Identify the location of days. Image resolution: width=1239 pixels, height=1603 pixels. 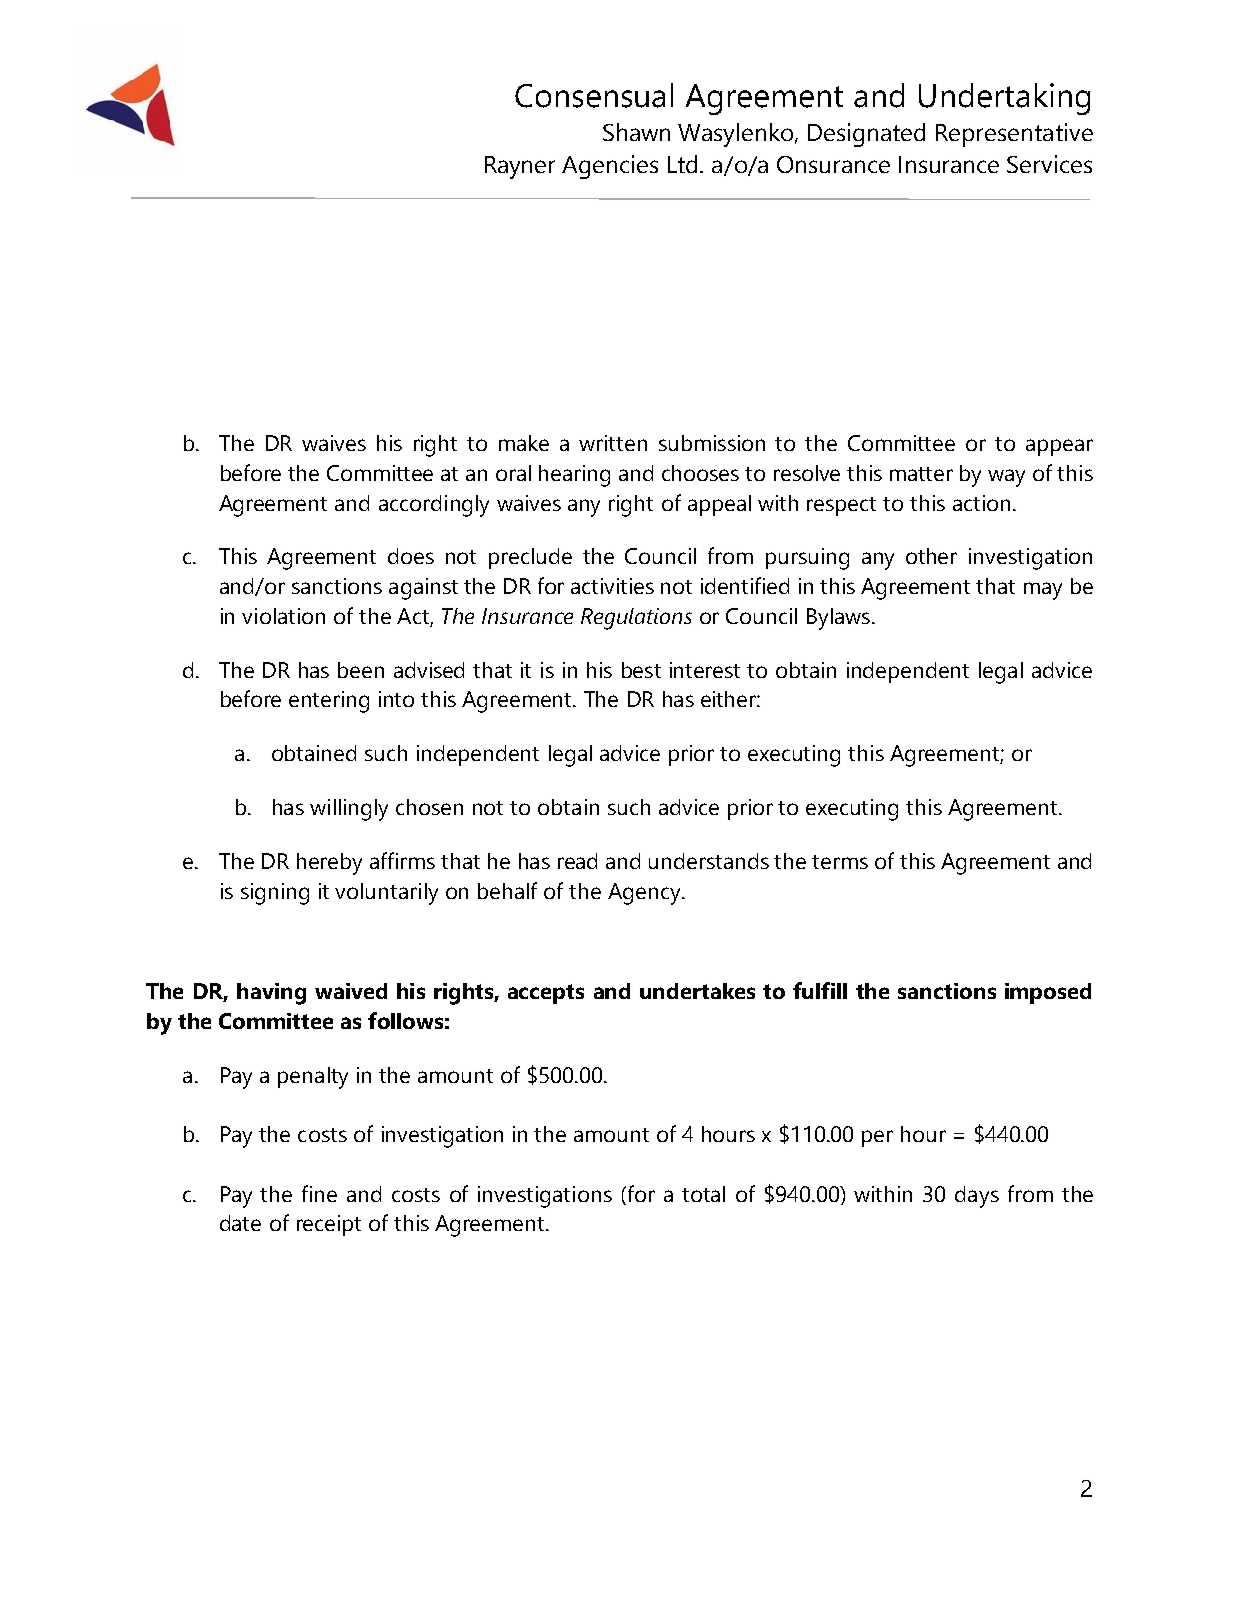
(977, 1197).
